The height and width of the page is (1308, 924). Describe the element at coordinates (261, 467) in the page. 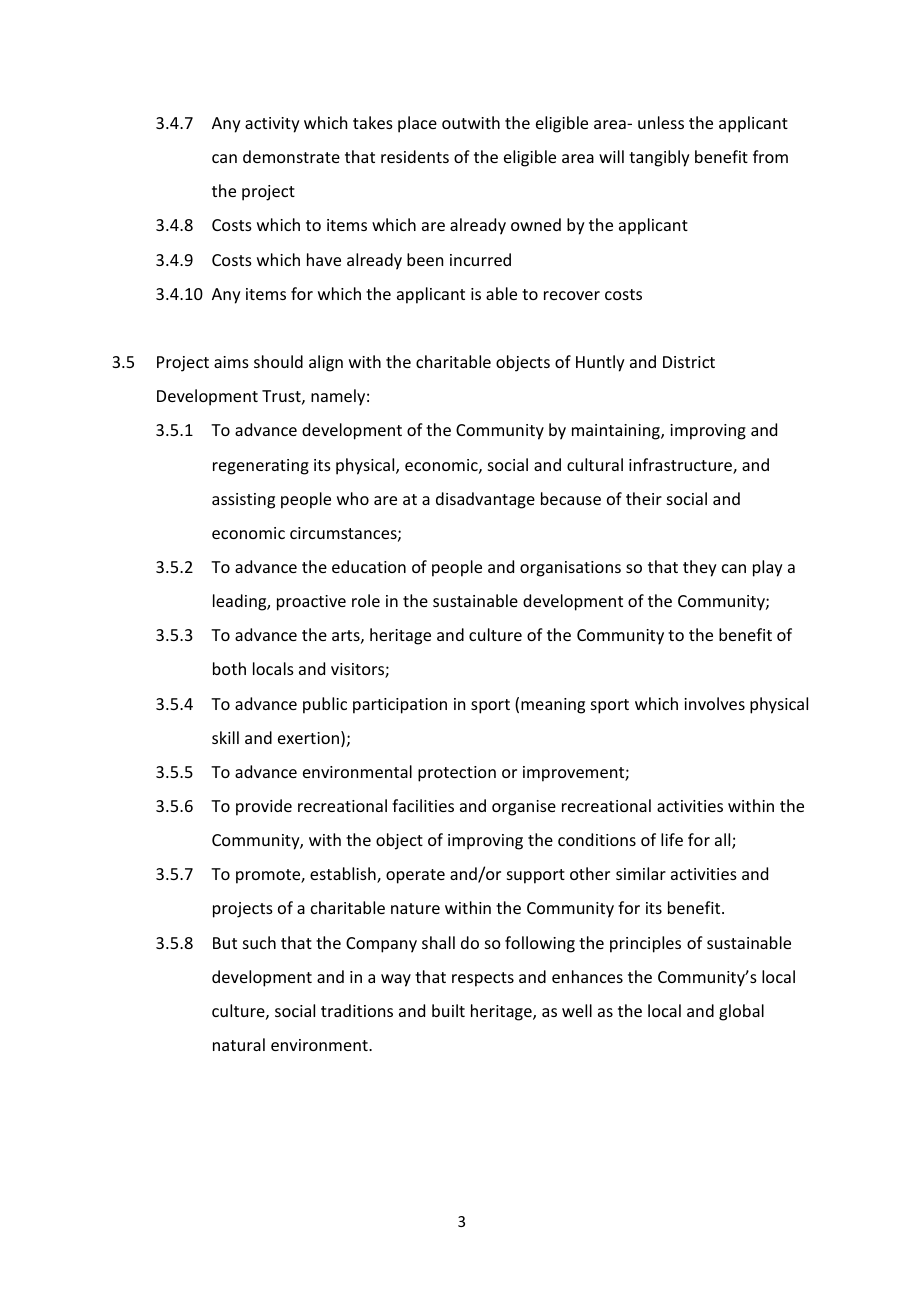

I see `regenerating` at that location.
